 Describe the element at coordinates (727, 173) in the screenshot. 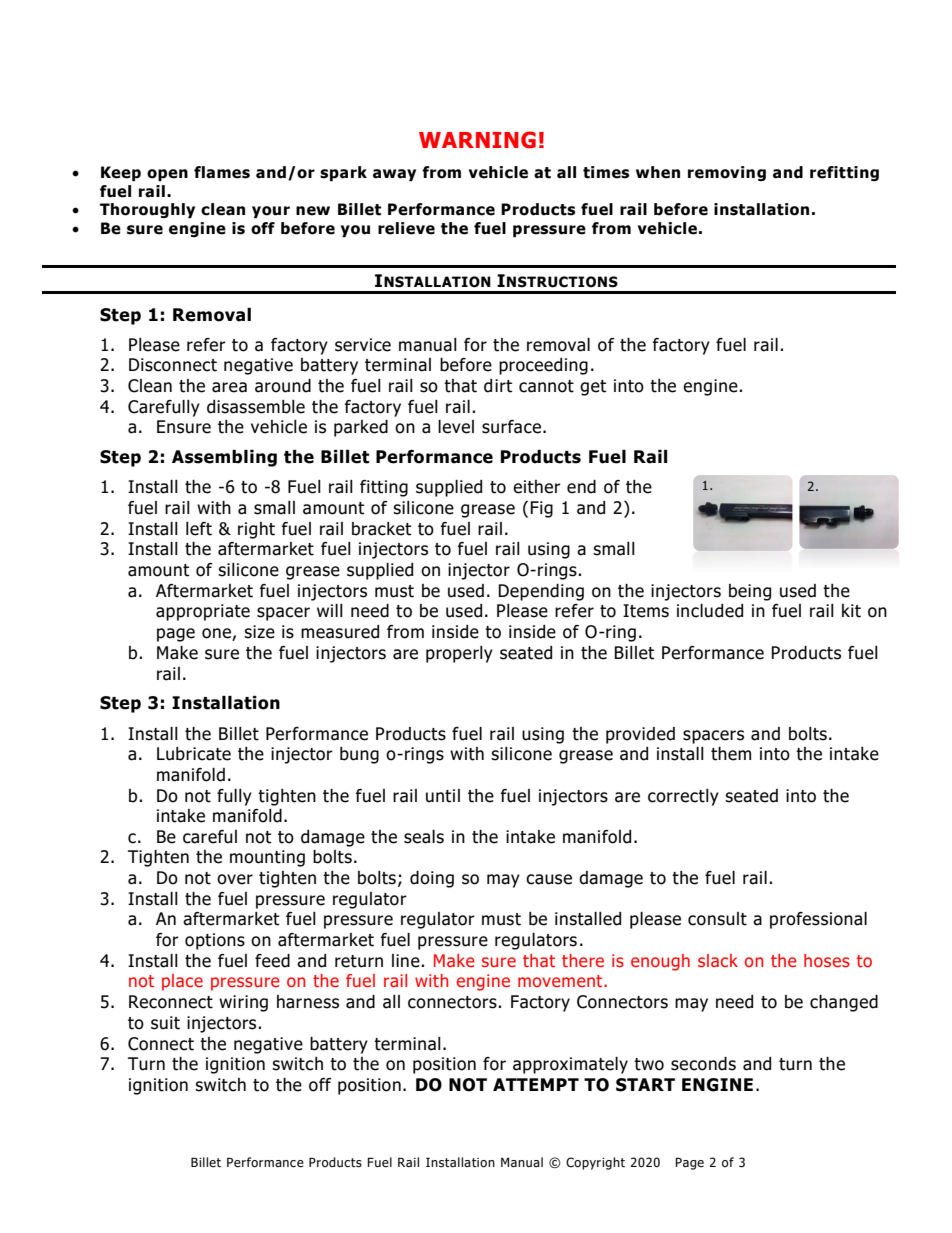

I see `removing` at that location.
